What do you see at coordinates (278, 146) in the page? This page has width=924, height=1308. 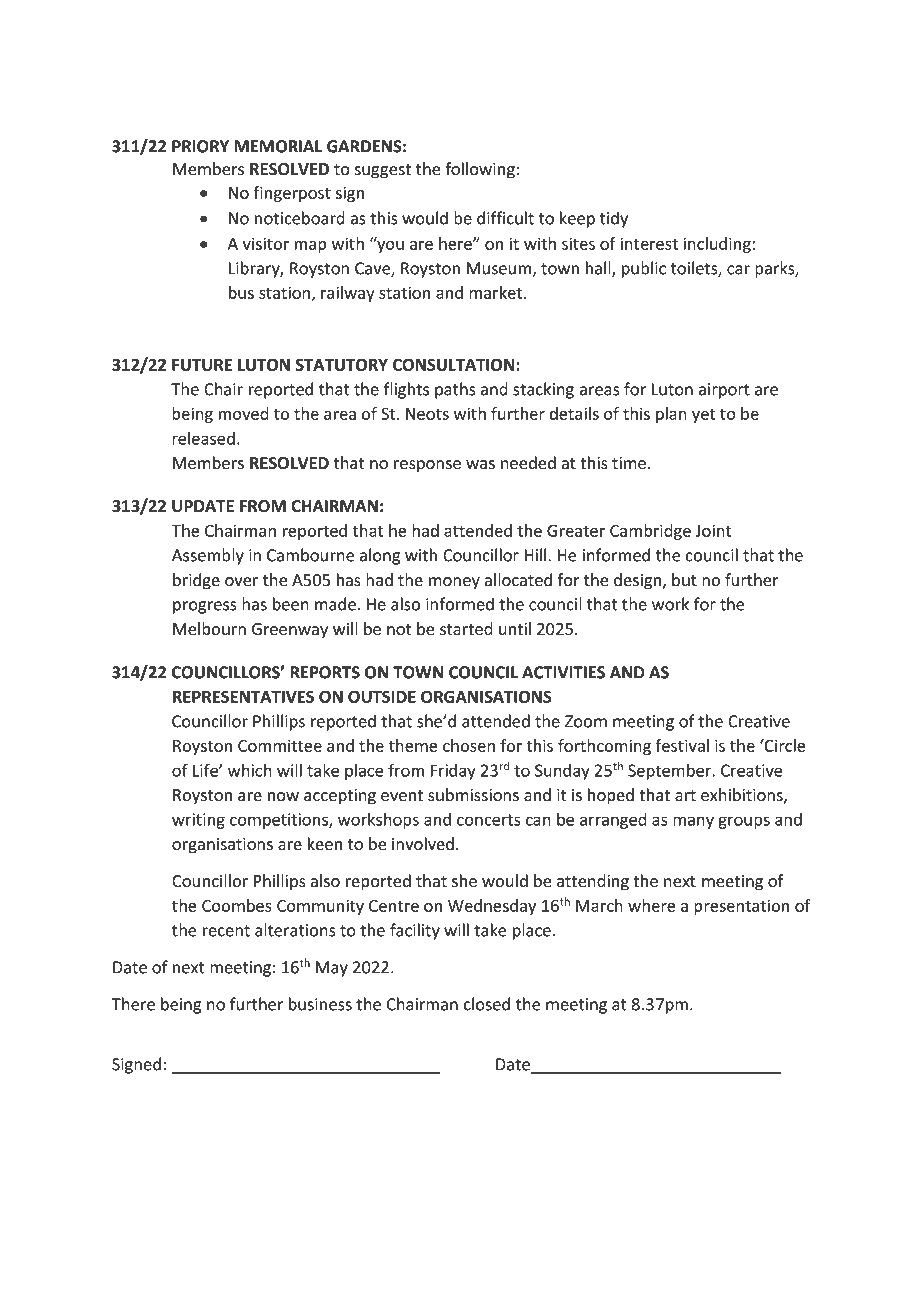 I see `MEMORIAL` at bounding box center [278, 146].
